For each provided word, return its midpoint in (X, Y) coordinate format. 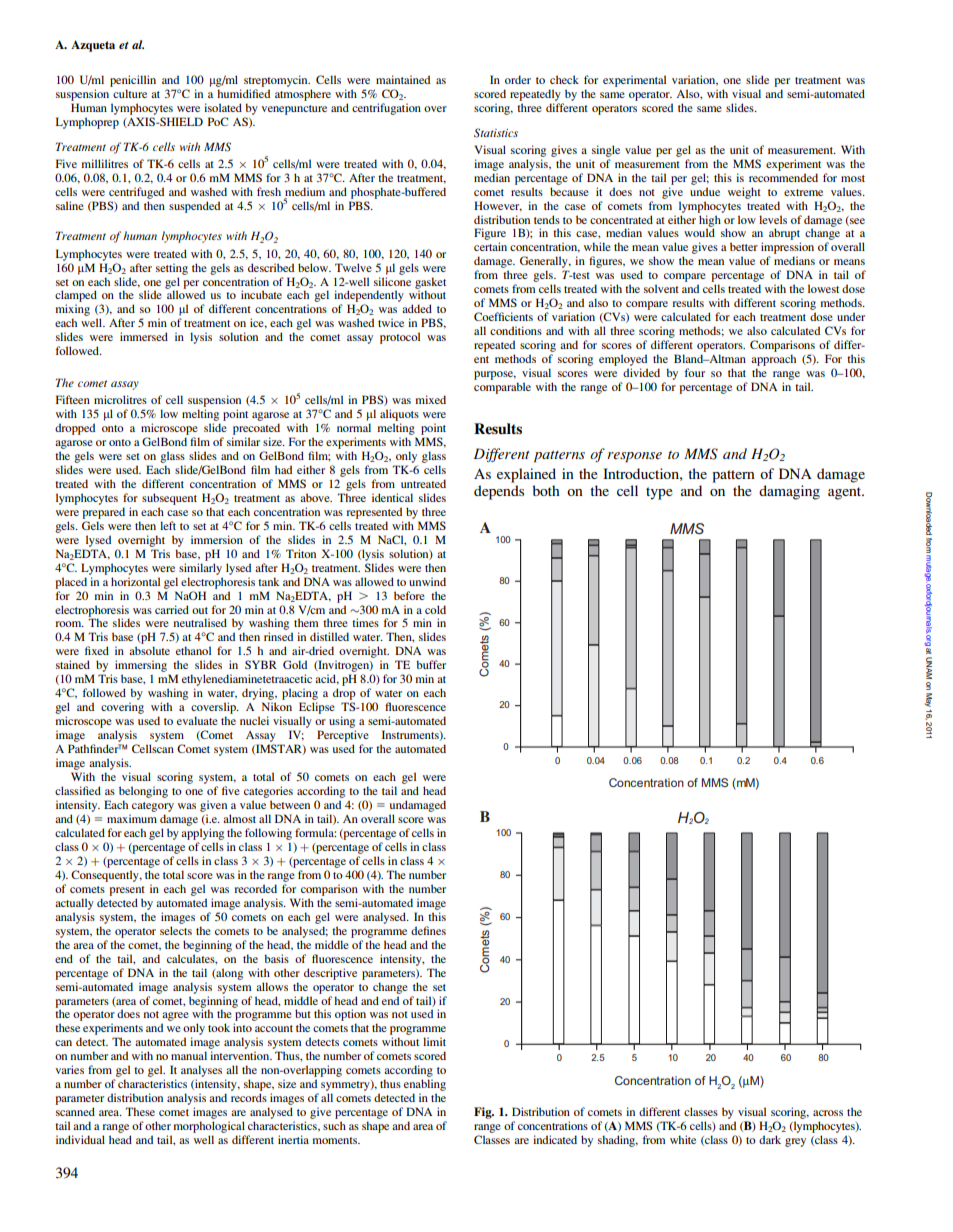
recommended (783, 177)
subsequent (169, 499)
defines (428, 930)
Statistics (496, 133)
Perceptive (343, 736)
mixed (431, 399)
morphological (209, 1127)
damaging (789, 492)
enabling (425, 1085)
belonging (143, 792)
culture (130, 93)
